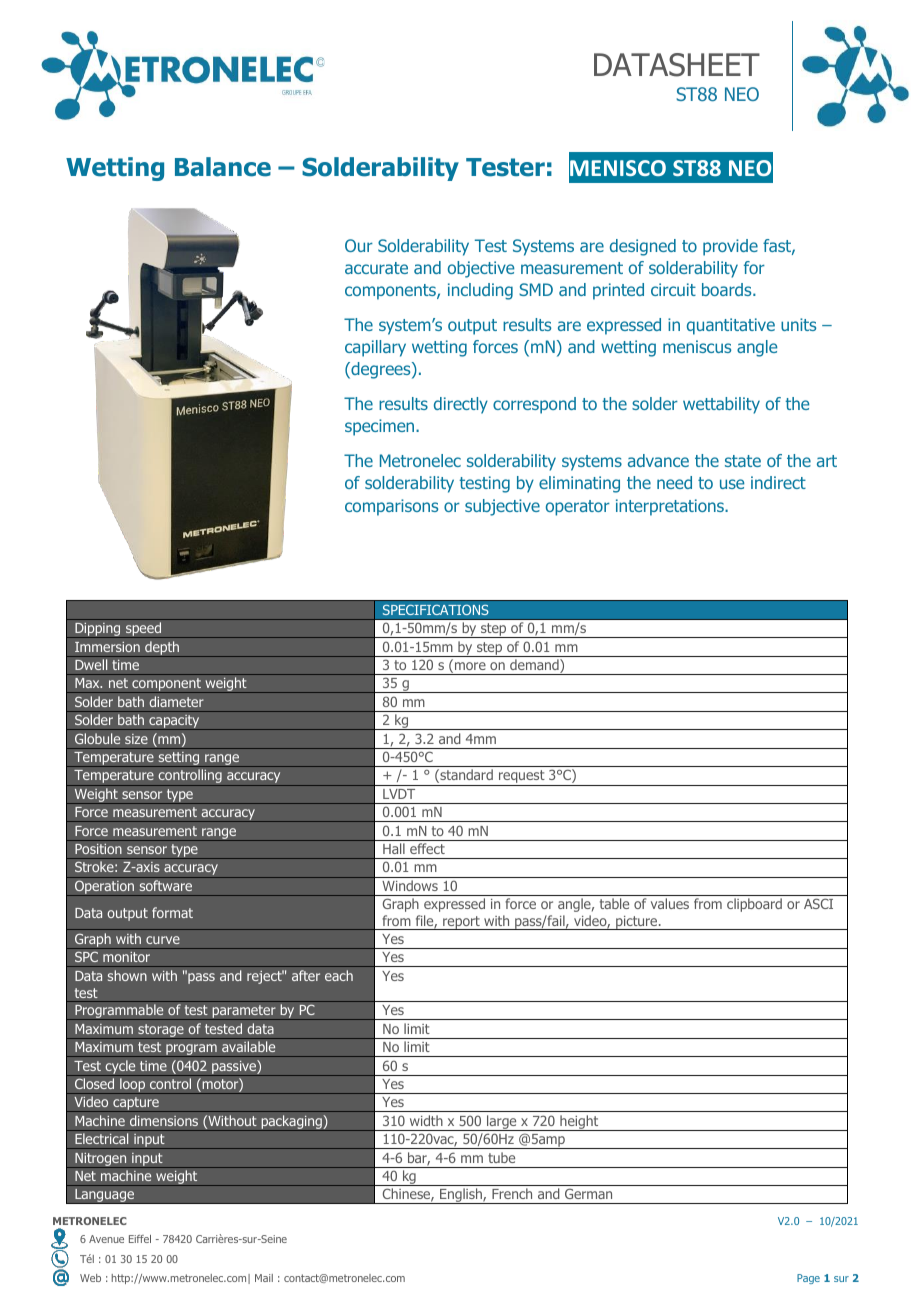 This screenshot has width=924, height=1308. What do you see at coordinates (144, 630) in the screenshot?
I see `speed` at bounding box center [144, 630].
